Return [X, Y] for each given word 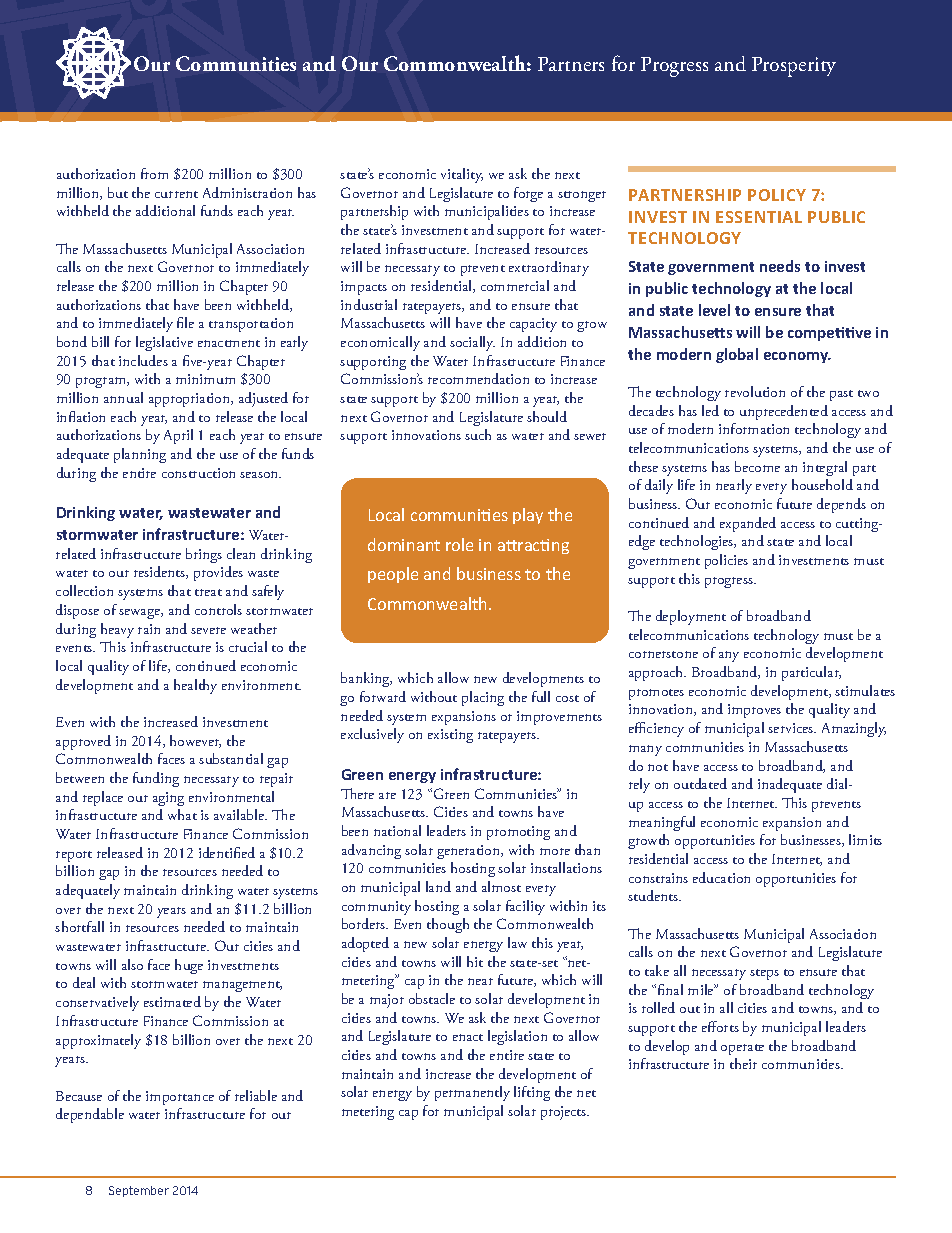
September [139, 1191]
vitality [462, 175]
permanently [472, 1093]
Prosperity [794, 67]
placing [483, 698]
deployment [691, 617]
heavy [117, 630]
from [154, 173]
